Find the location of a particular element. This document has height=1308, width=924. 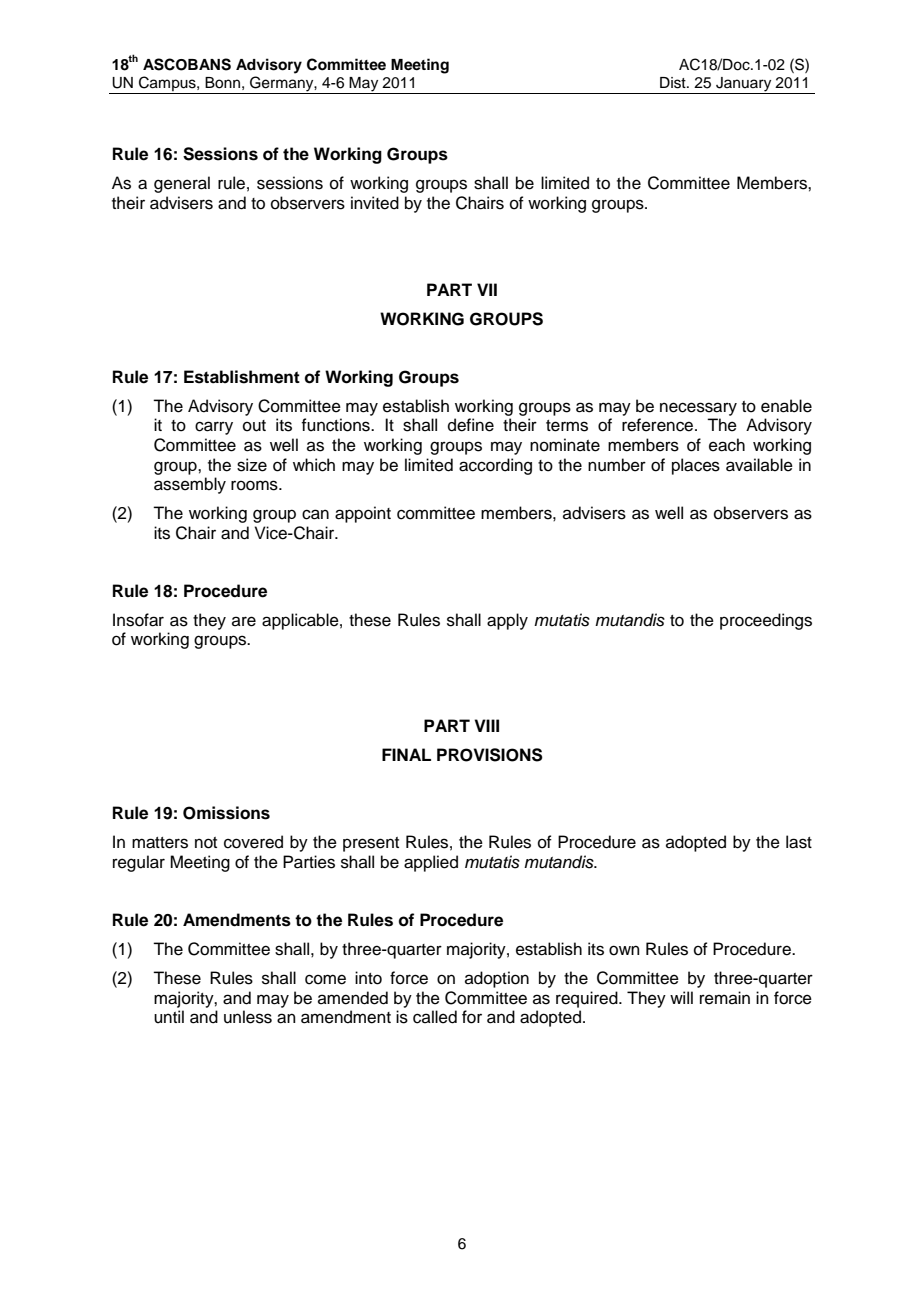

proceedings is located at coordinates (766, 621).
